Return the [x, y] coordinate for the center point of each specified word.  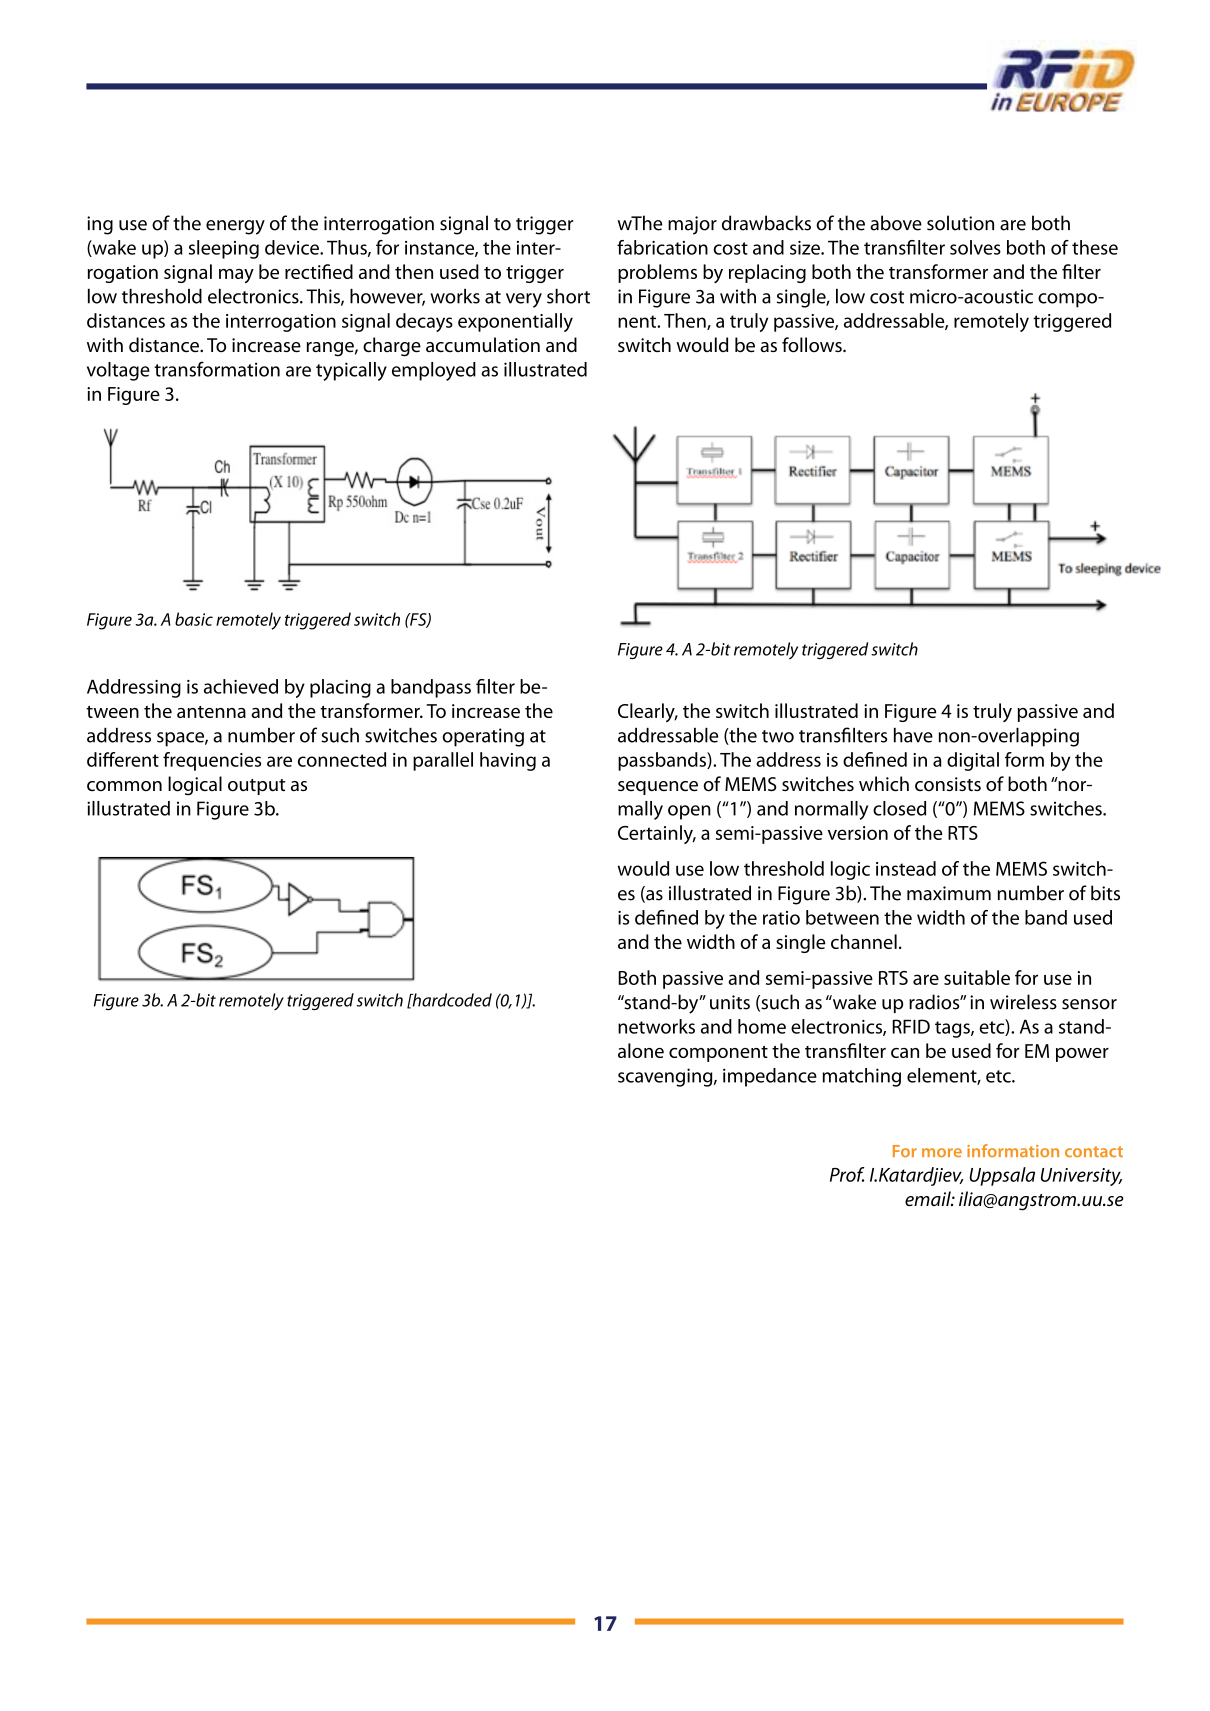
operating [483, 737]
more [942, 1152]
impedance [770, 1077]
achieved [241, 686]
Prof [847, 1174]
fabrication [662, 247]
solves [975, 247]
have [913, 735]
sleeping [224, 249]
